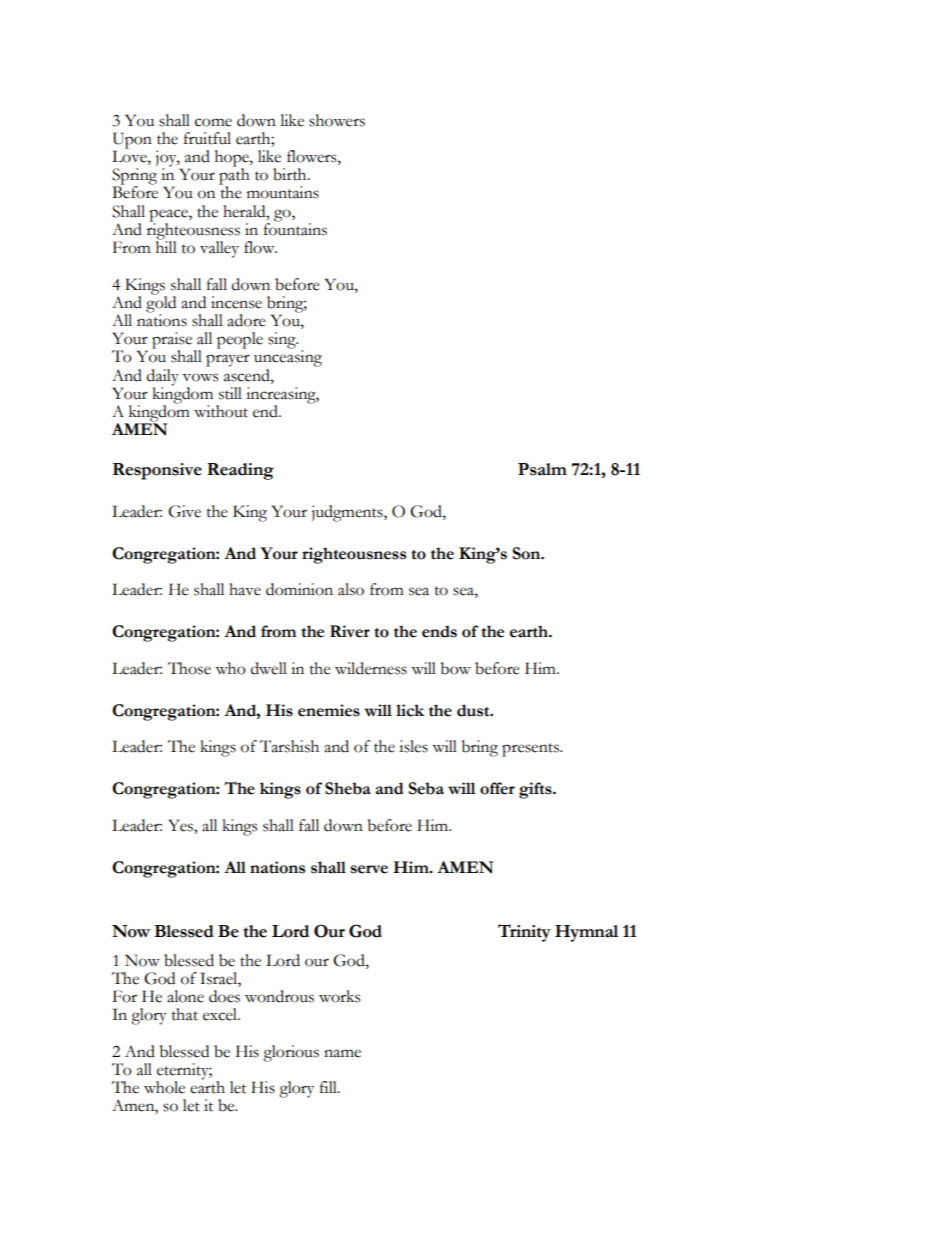 The image size is (952, 1233). Describe the element at coordinates (342, 1053) in the page. I see `name` at that location.
